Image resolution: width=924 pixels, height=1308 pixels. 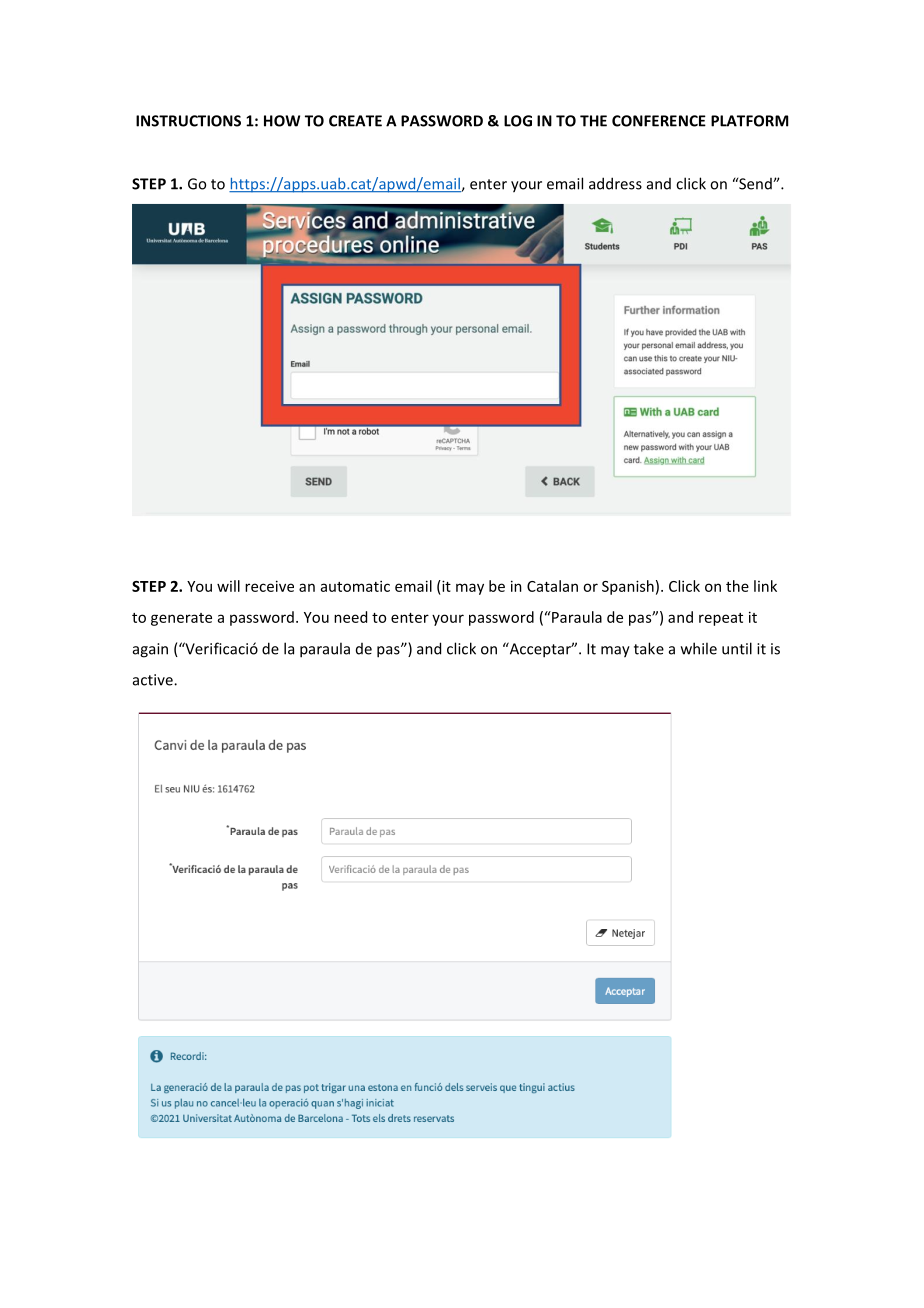 What do you see at coordinates (749, 121) in the document?
I see `PLATFORM` at bounding box center [749, 121].
